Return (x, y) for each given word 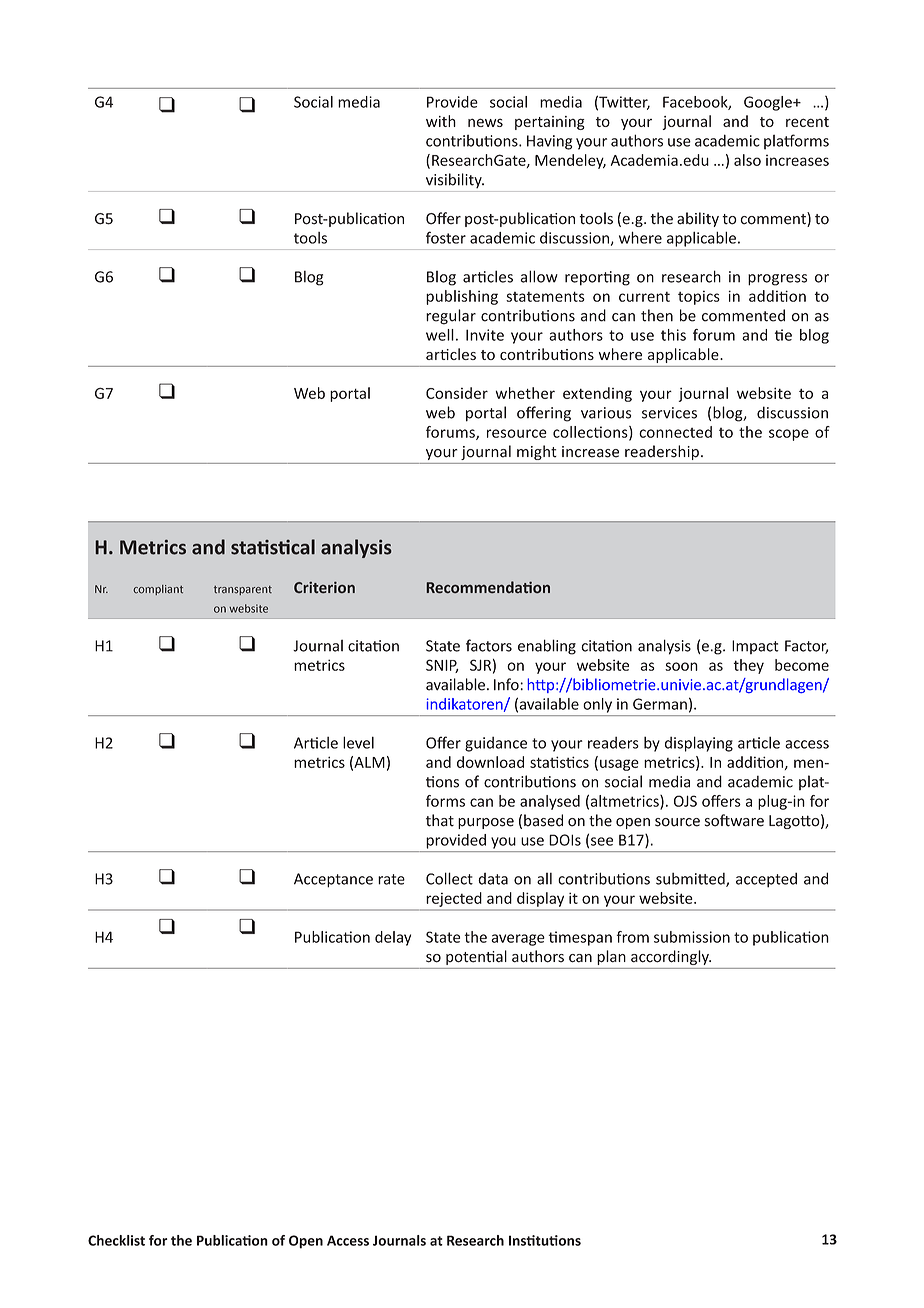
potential (476, 957)
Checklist (116, 1240)
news (485, 122)
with (441, 121)
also (747, 160)
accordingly (671, 957)
